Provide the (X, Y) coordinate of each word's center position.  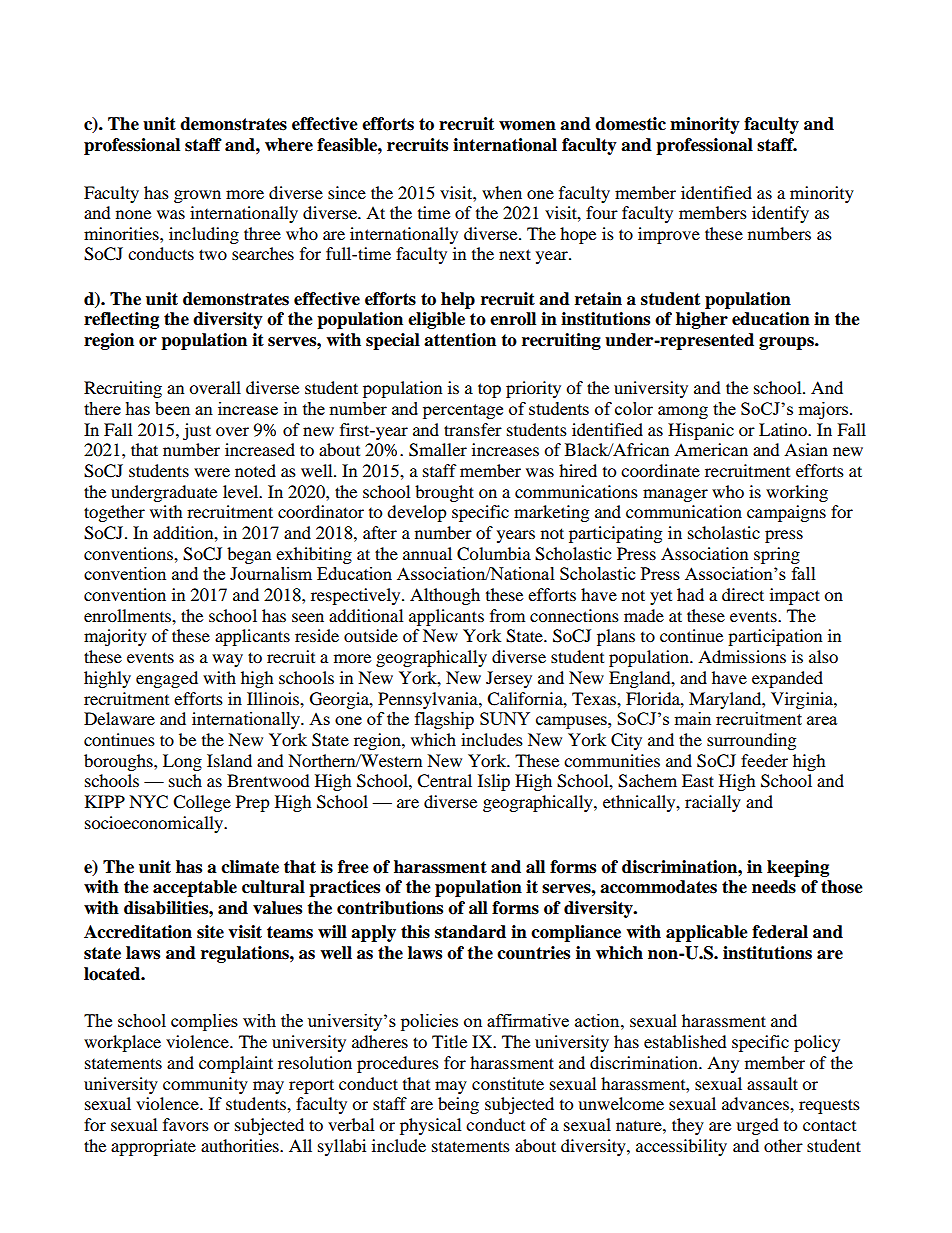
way (227, 660)
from (507, 615)
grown (197, 196)
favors (186, 1124)
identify (780, 214)
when (502, 192)
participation (775, 637)
